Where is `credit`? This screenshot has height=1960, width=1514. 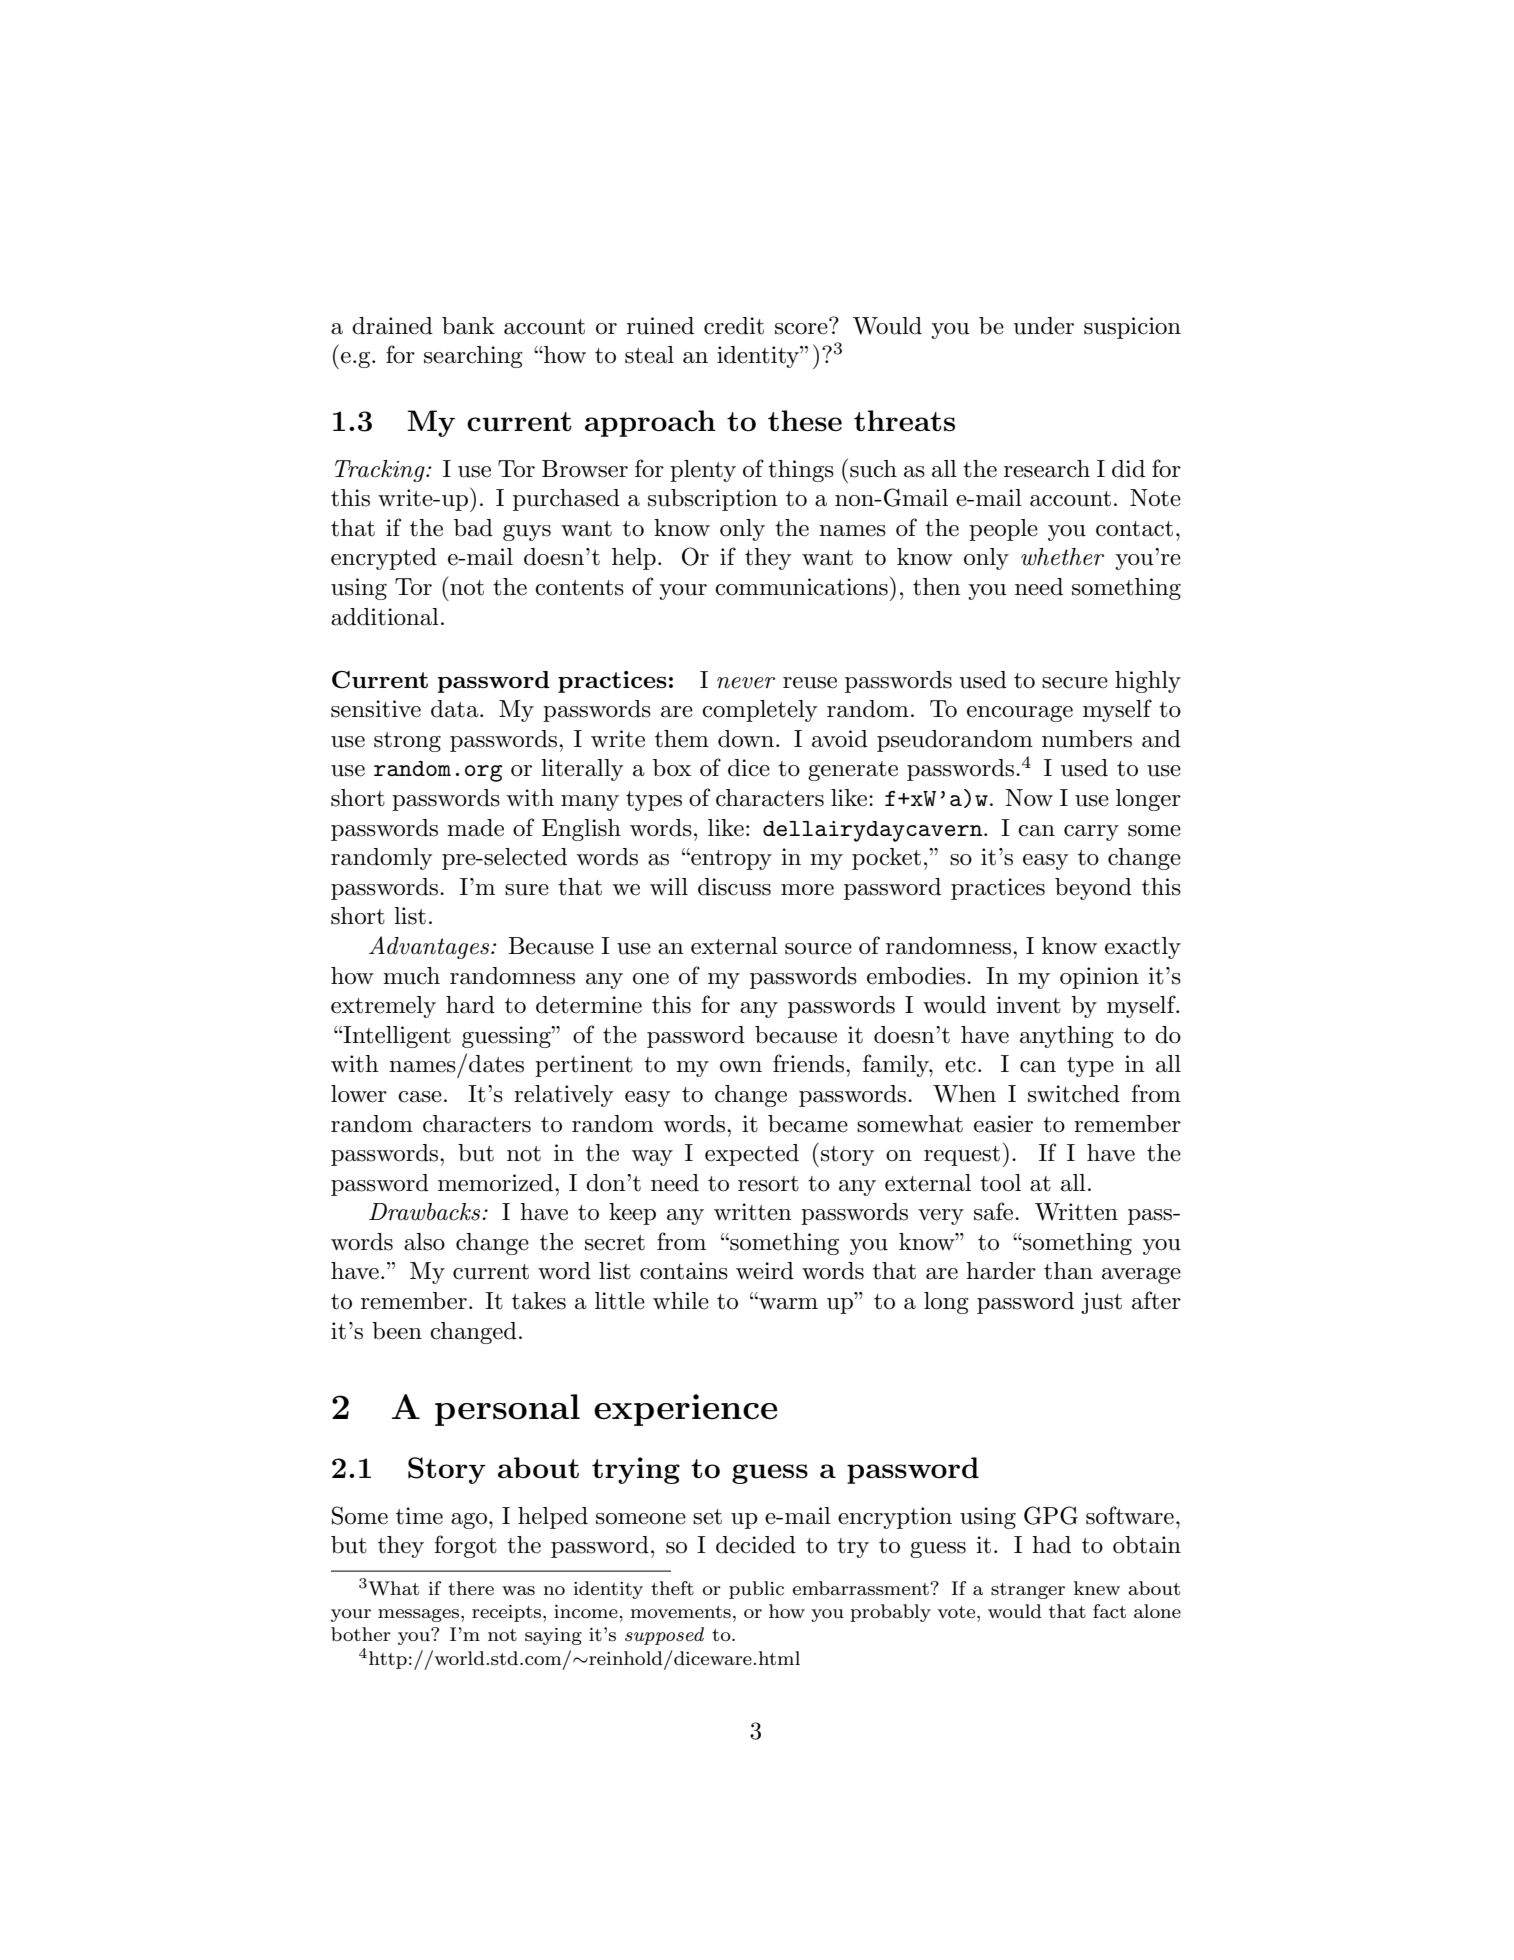
credit is located at coordinates (734, 326).
